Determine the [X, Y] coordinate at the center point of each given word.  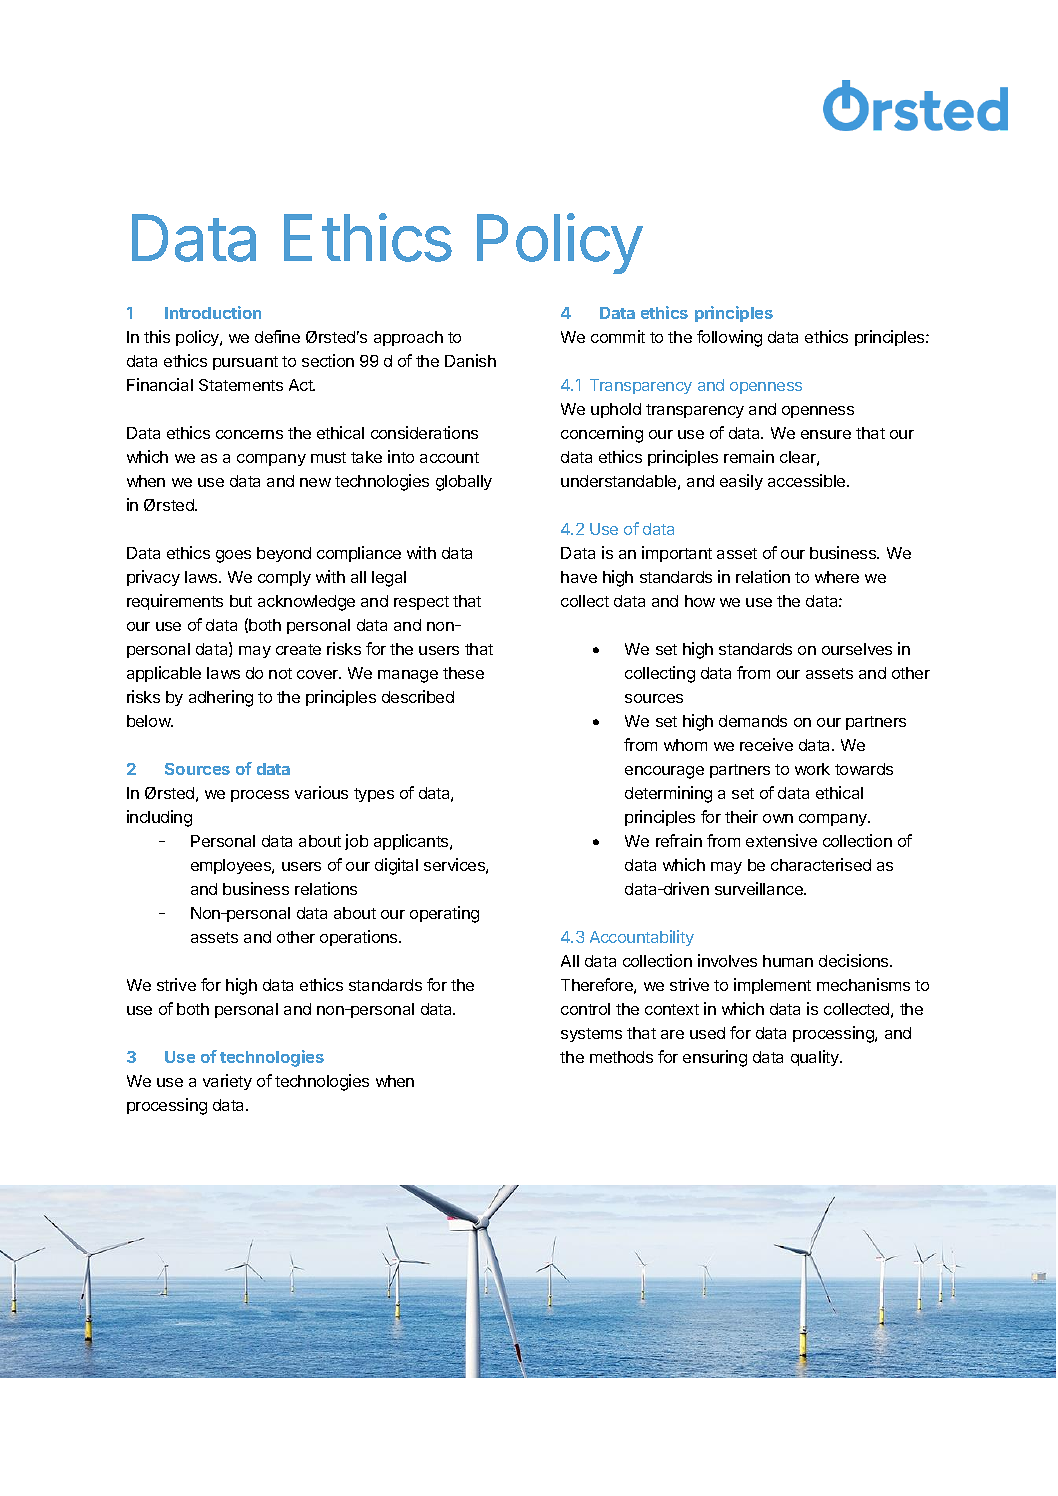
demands [753, 721]
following [729, 338]
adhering [221, 698]
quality [816, 1058]
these [463, 673]
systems [591, 1035]
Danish [470, 360]
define [277, 336]
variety [227, 1082]
